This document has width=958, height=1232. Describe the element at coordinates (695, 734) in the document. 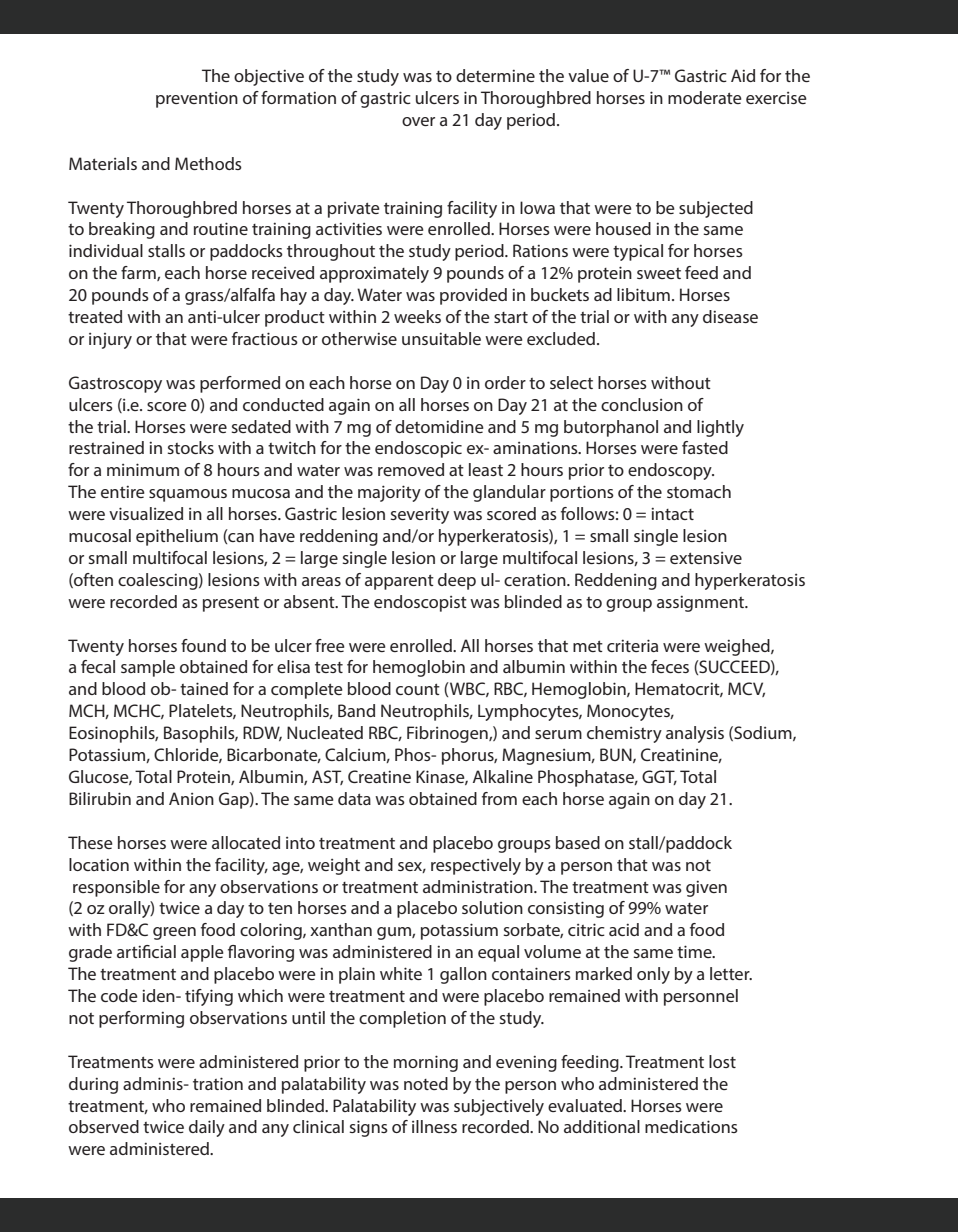

I see `analysis` at that location.
